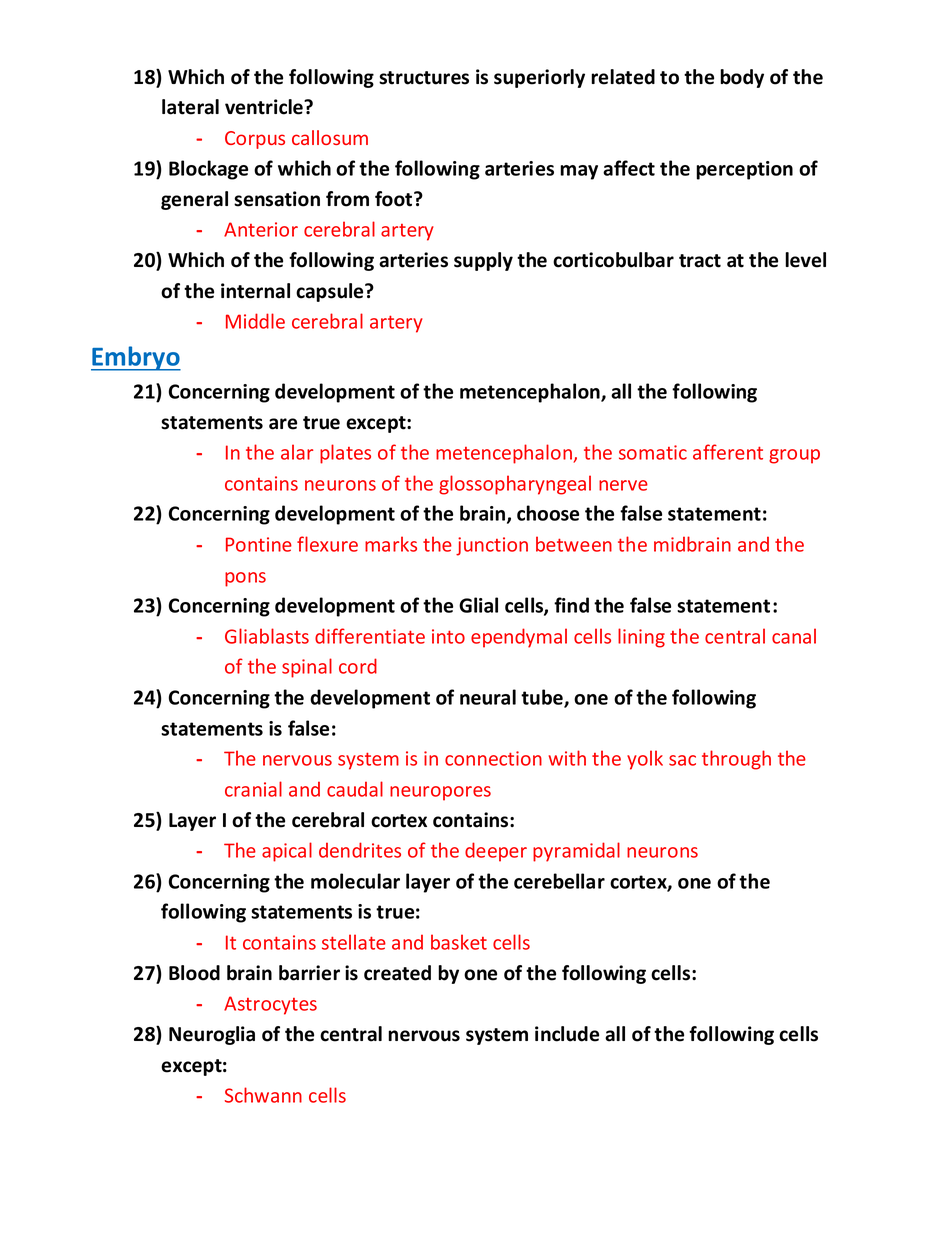 The width and height of the screenshot is (952, 1233). I want to click on canal, so click(794, 636).
